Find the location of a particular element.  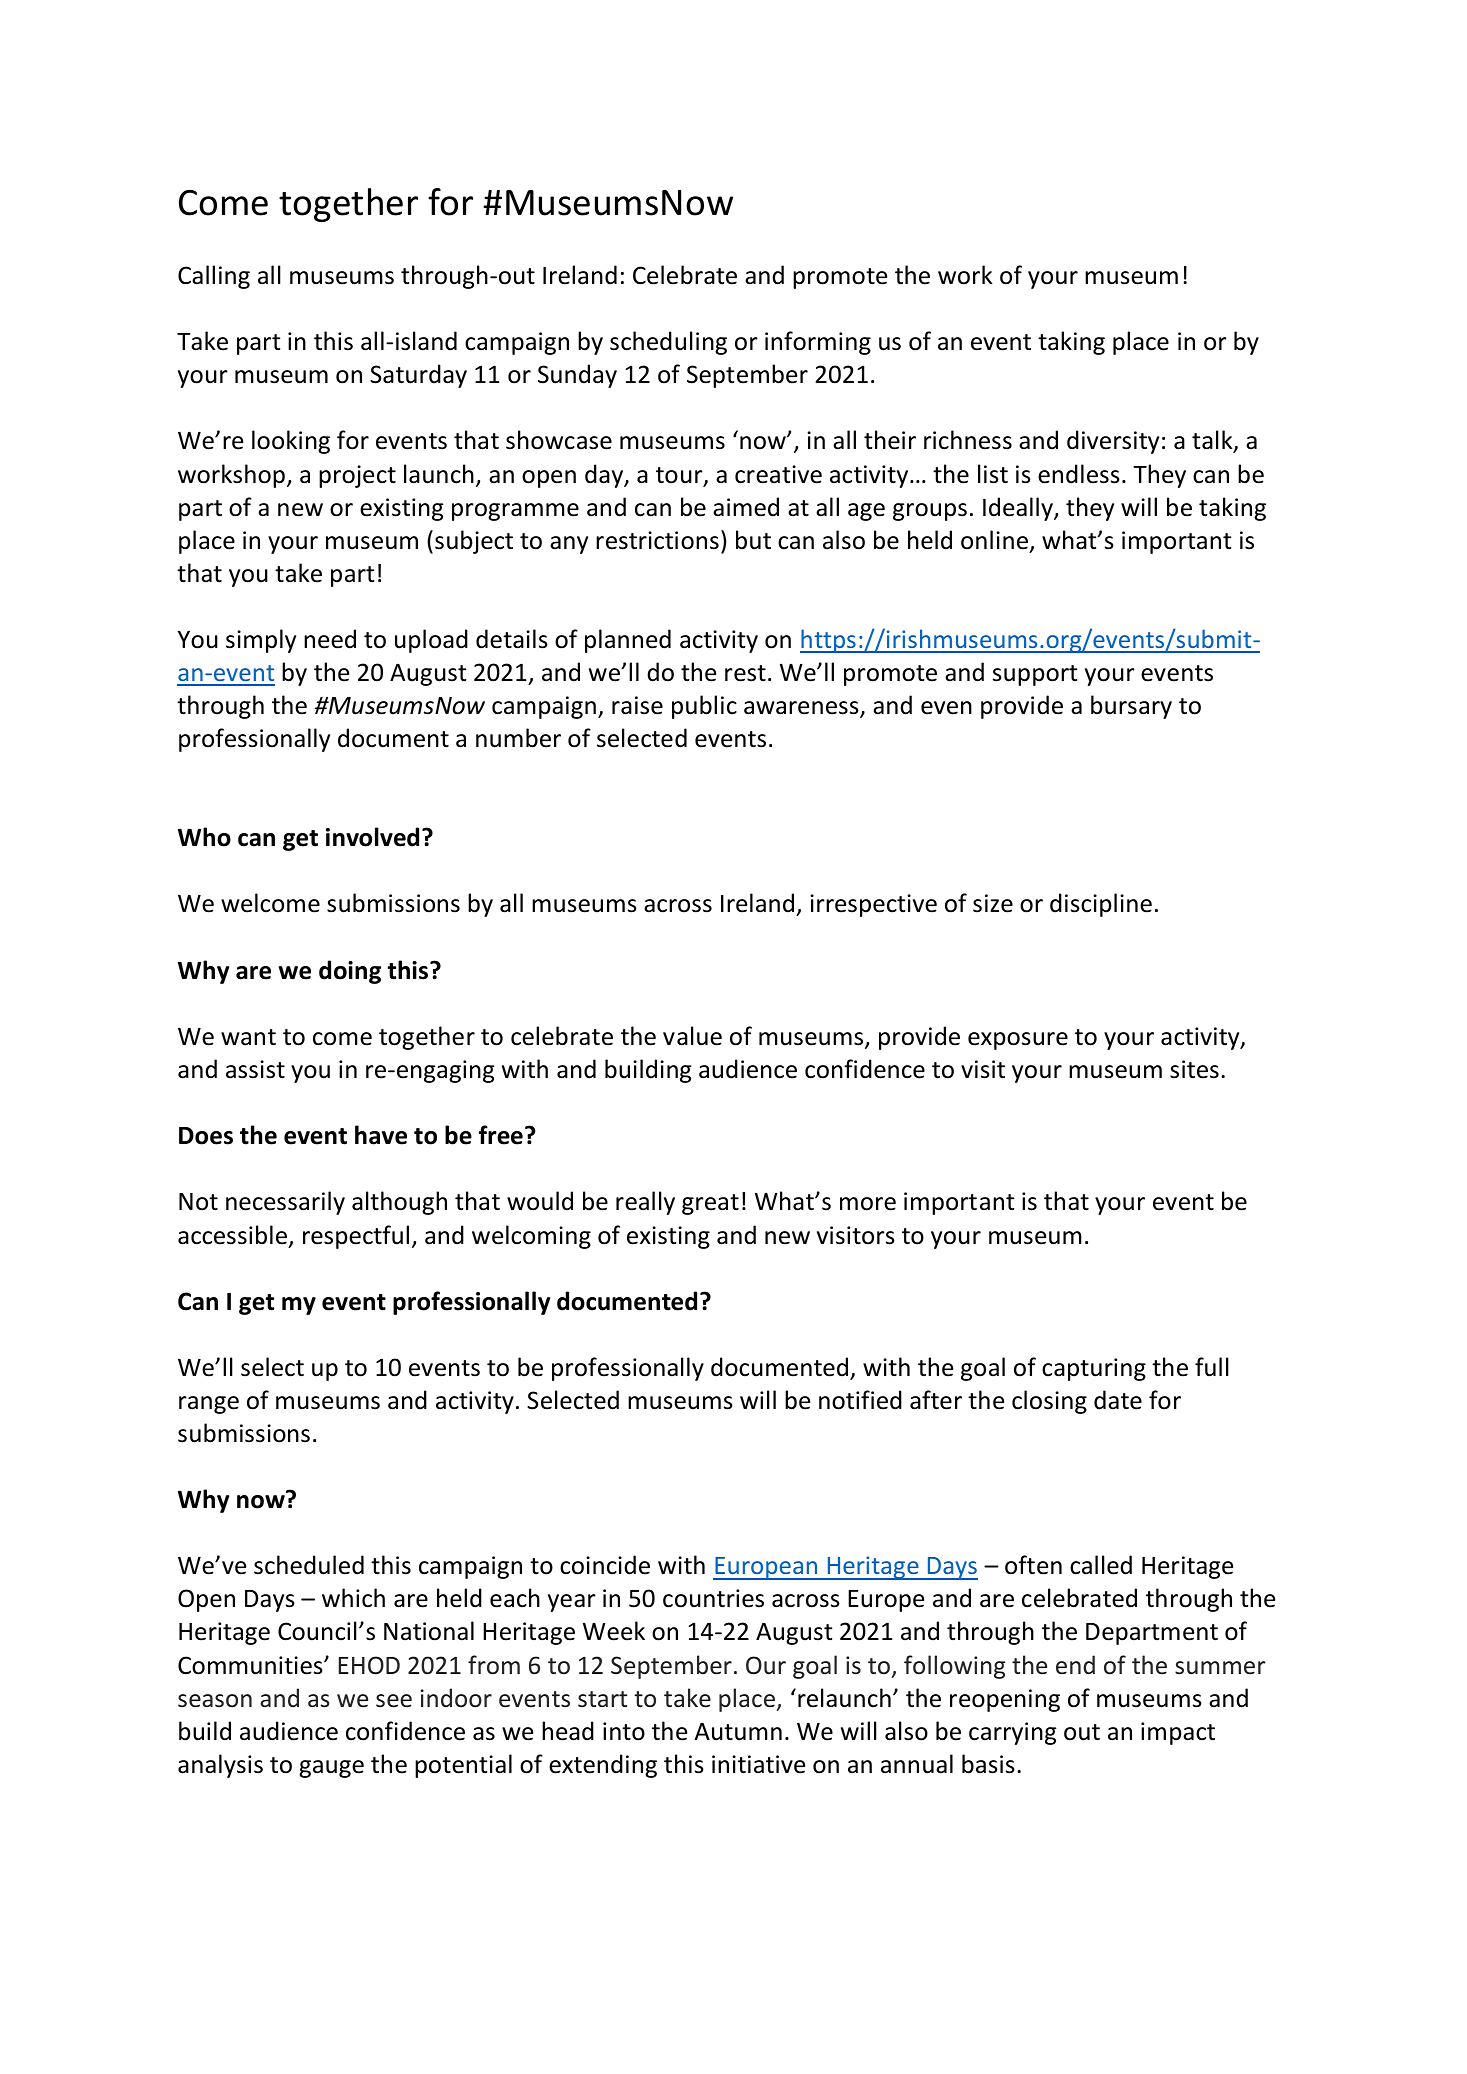

gauge is located at coordinates (331, 1769).
